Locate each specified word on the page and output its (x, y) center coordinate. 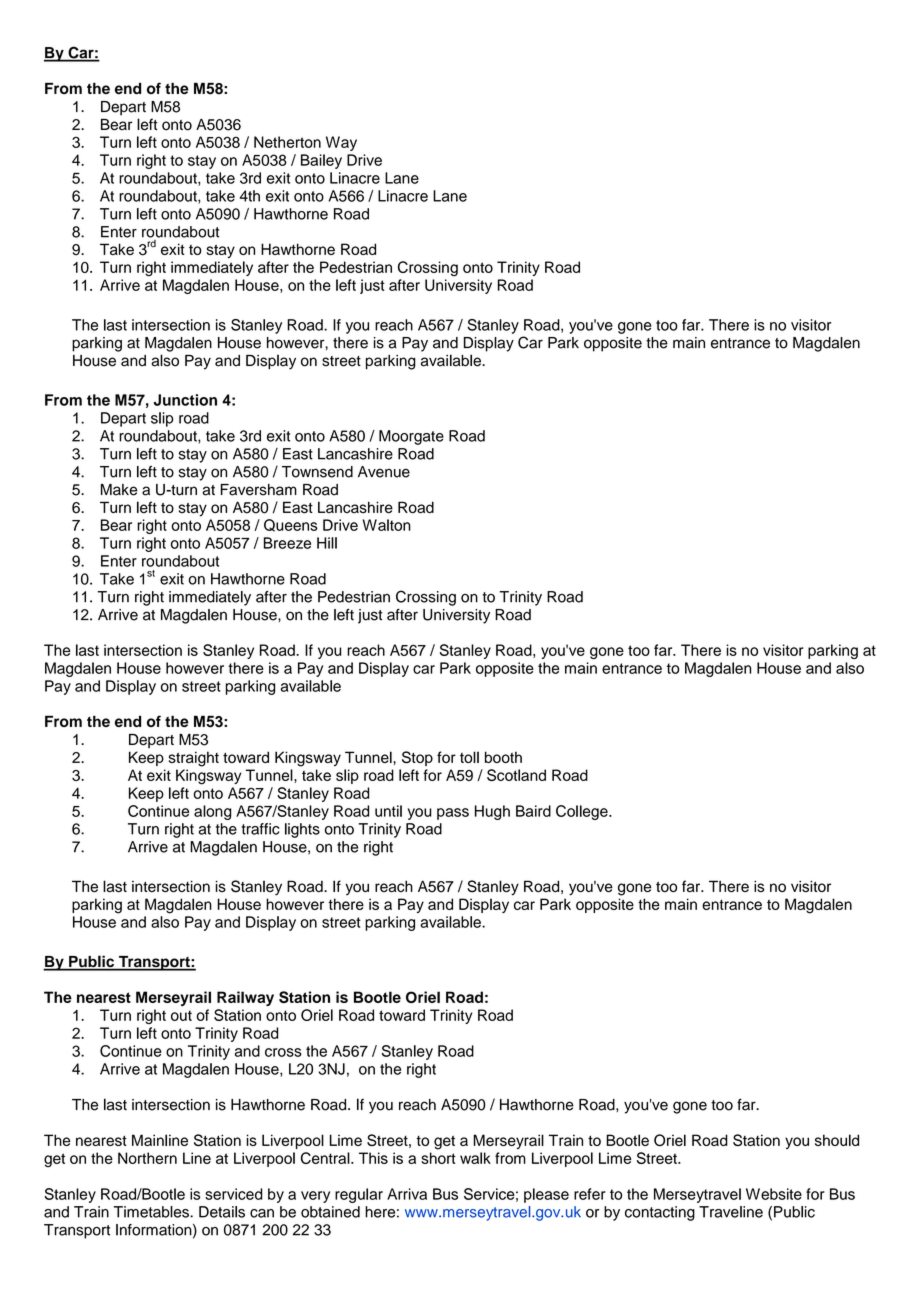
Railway (245, 998)
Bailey (321, 161)
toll (469, 757)
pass (453, 814)
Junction (185, 400)
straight (194, 759)
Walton (387, 525)
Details (222, 1212)
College (583, 812)
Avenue (384, 472)
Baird (533, 811)
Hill (327, 543)
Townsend (317, 472)
